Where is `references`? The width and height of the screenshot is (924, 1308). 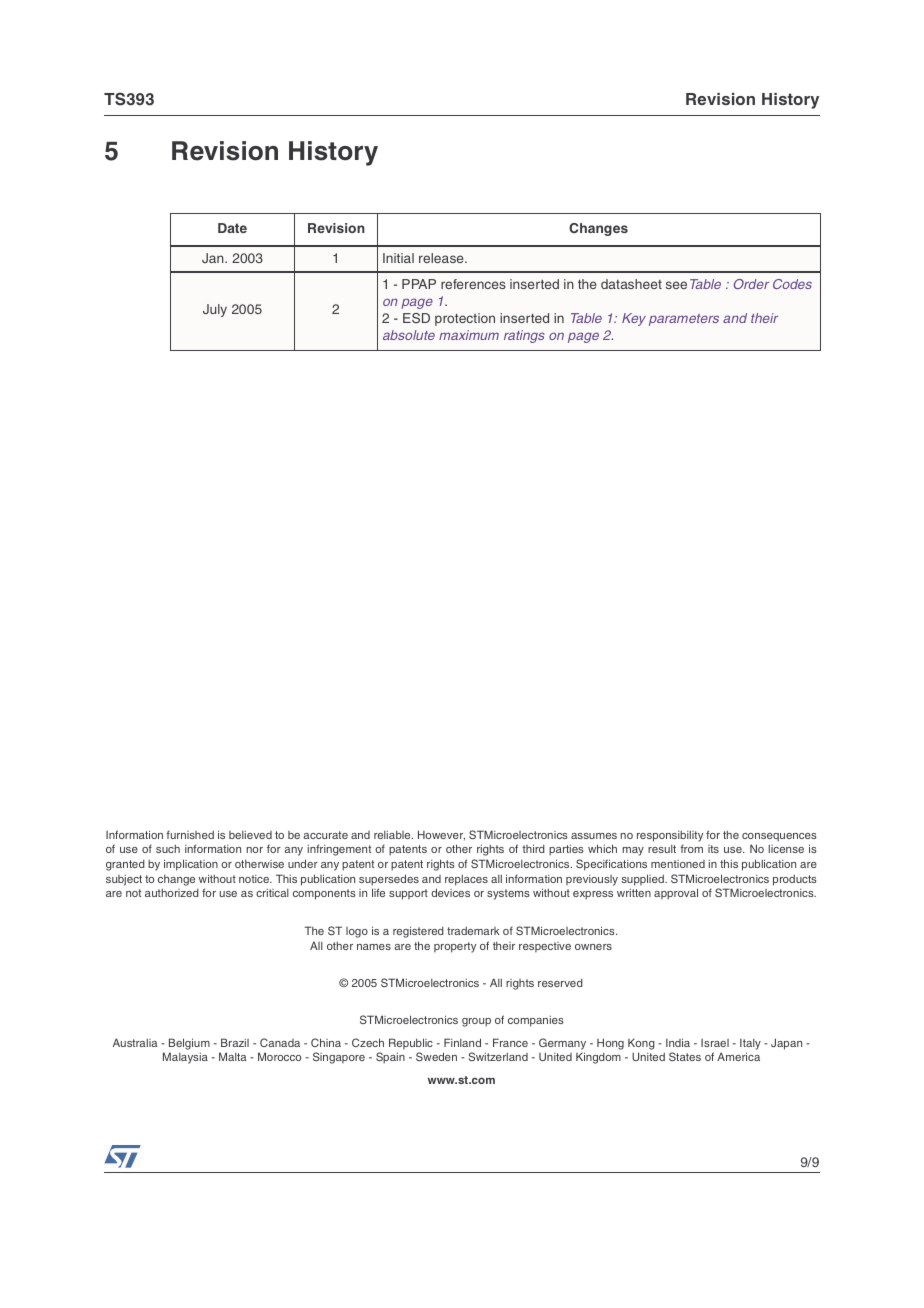
references is located at coordinates (473, 284).
